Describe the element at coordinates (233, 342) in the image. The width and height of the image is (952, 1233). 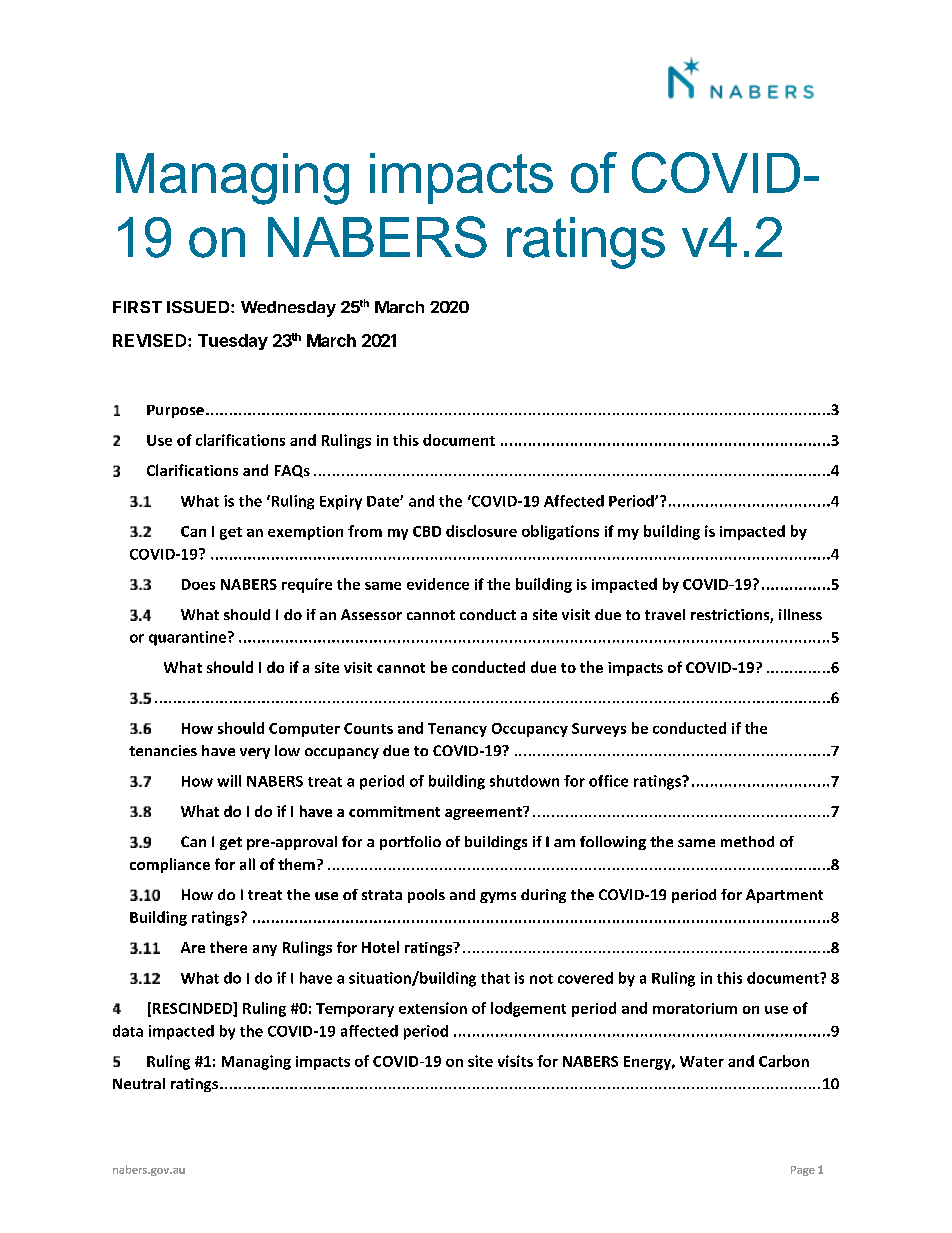
I see `Tuesday` at that location.
